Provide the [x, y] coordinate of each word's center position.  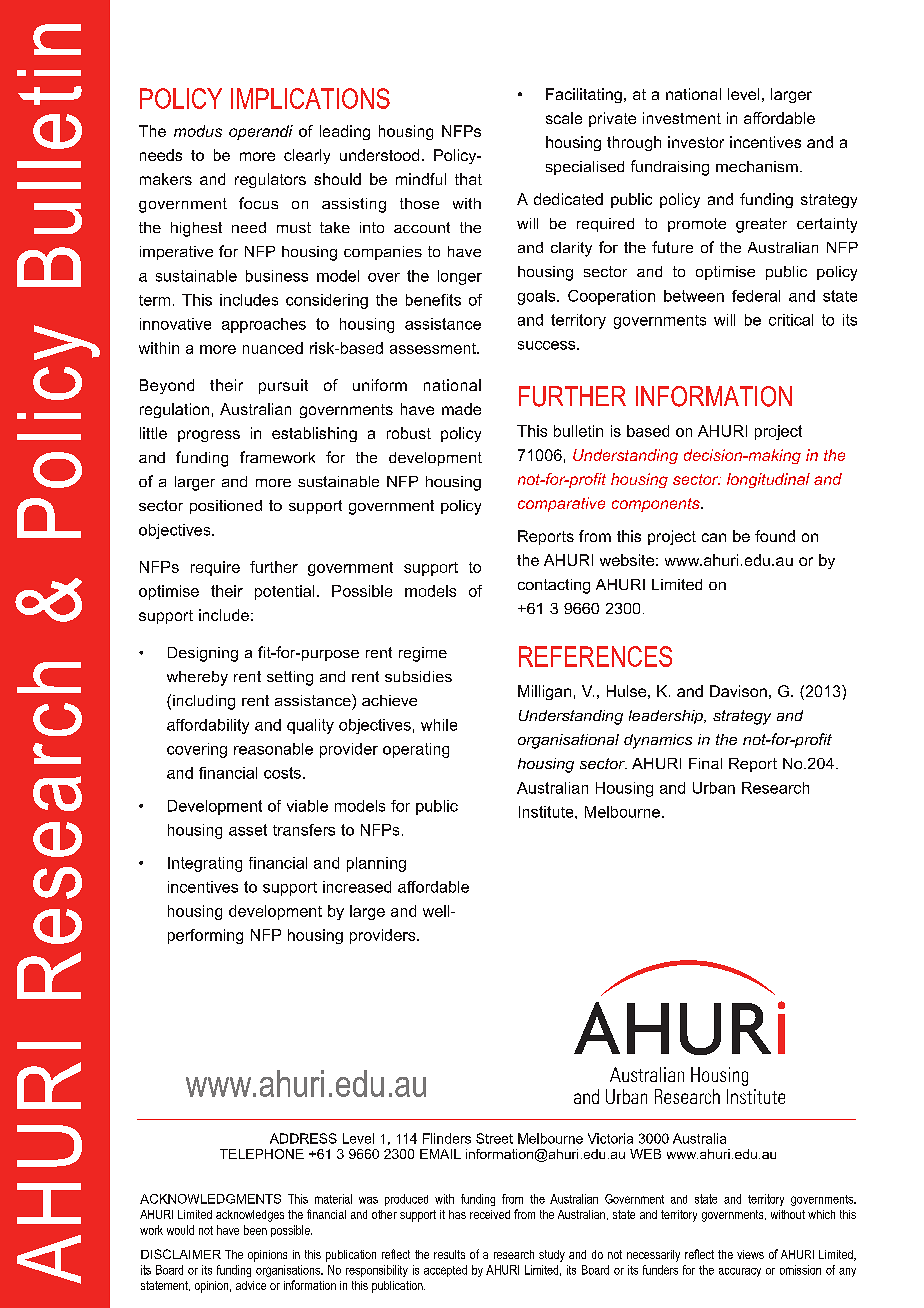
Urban [714, 788]
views [750, 1254]
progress [209, 436]
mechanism [757, 166]
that [468, 179]
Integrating [205, 864]
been [255, 1230]
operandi [261, 132]
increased [357, 887]
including [204, 702]
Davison [738, 691]
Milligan [544, 692]
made [461, 409]
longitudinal [768, 480]
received [490, 1214]
